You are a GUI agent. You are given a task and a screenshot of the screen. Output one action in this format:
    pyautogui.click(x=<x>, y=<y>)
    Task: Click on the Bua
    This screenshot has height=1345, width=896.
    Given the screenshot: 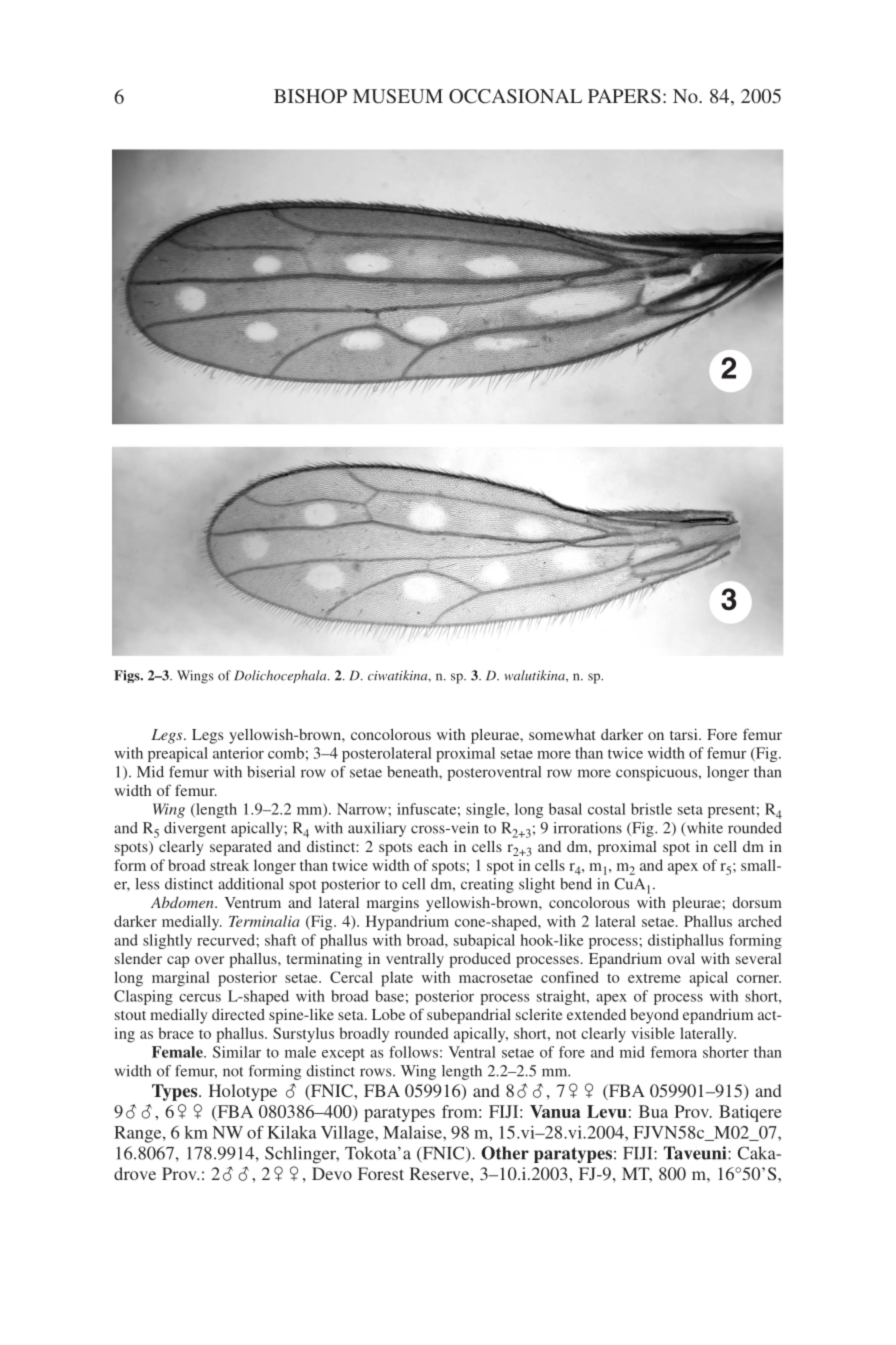 What is the action you would take?
    pyautogui.click(x=653, y=1111)
